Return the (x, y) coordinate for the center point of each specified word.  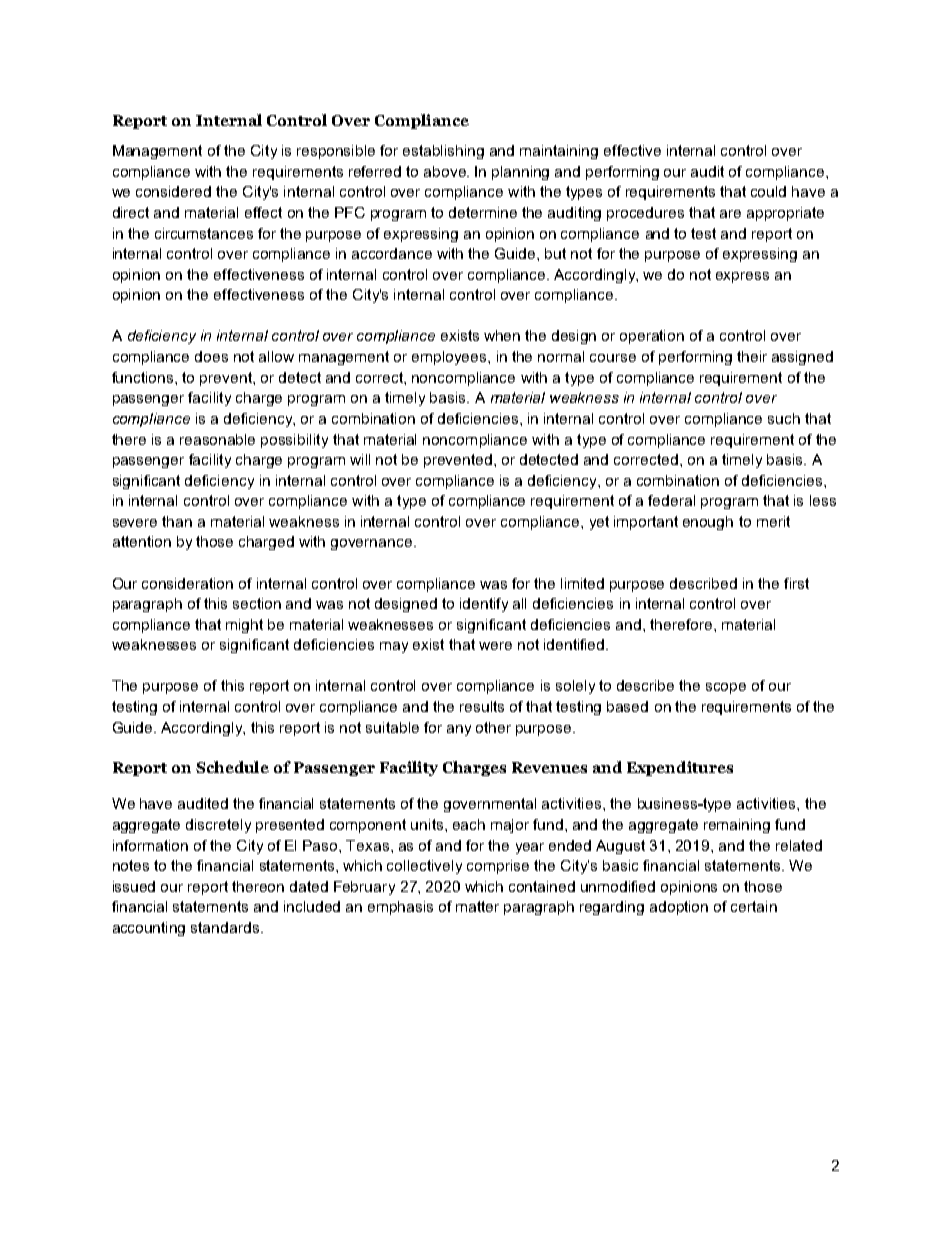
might (244, 626)
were (495, 646)
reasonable (217, 439)
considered (173, 191)
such (784, 418)
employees (450, 358)
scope (726, 688)
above (446, 171)
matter (477, 906)
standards (226, 927)
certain (754, 906)
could (768, 191)
